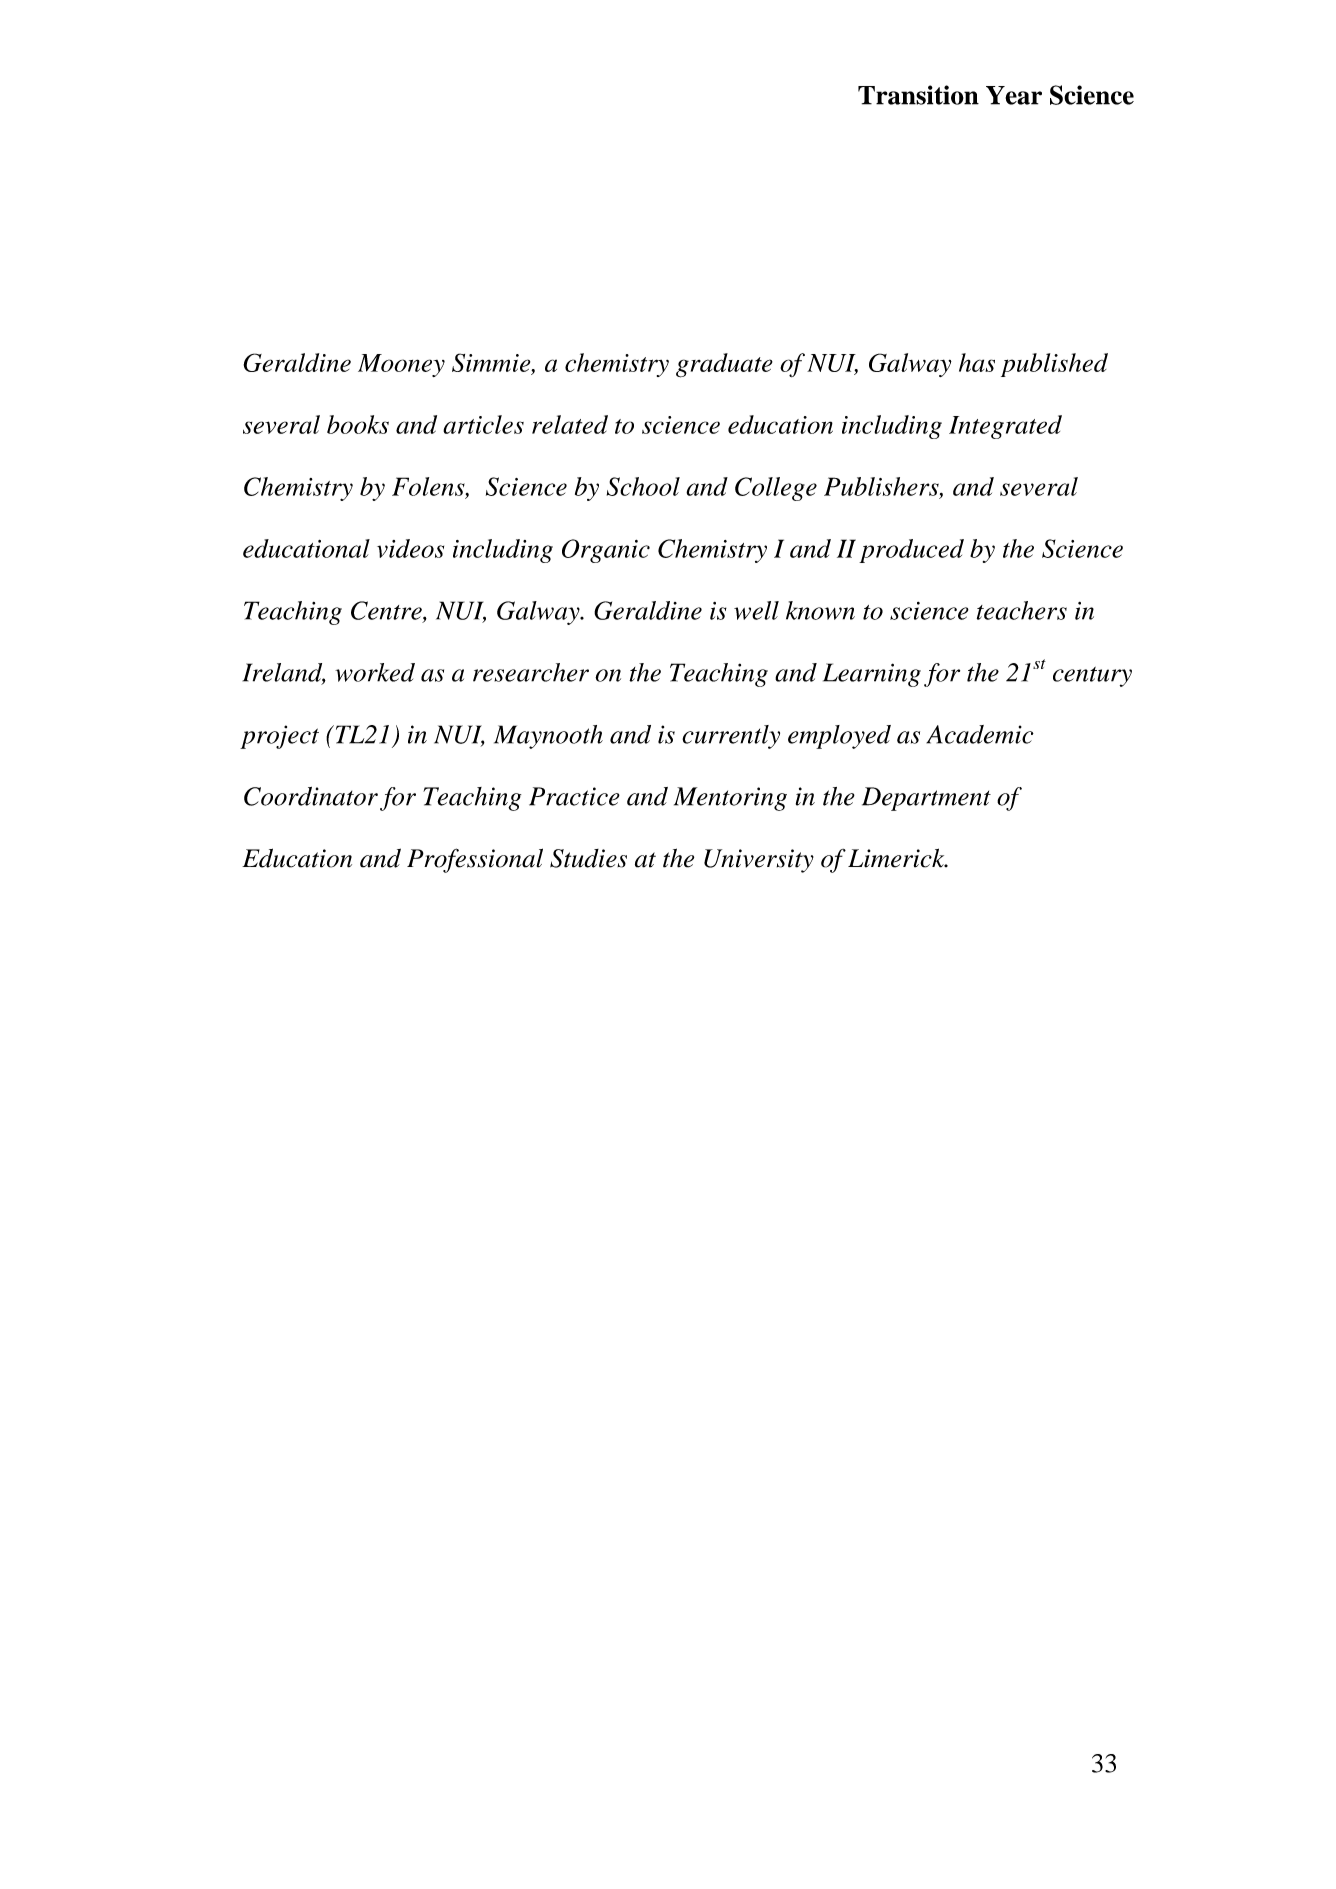  I want to click on Mooney, so click(401, 365).
